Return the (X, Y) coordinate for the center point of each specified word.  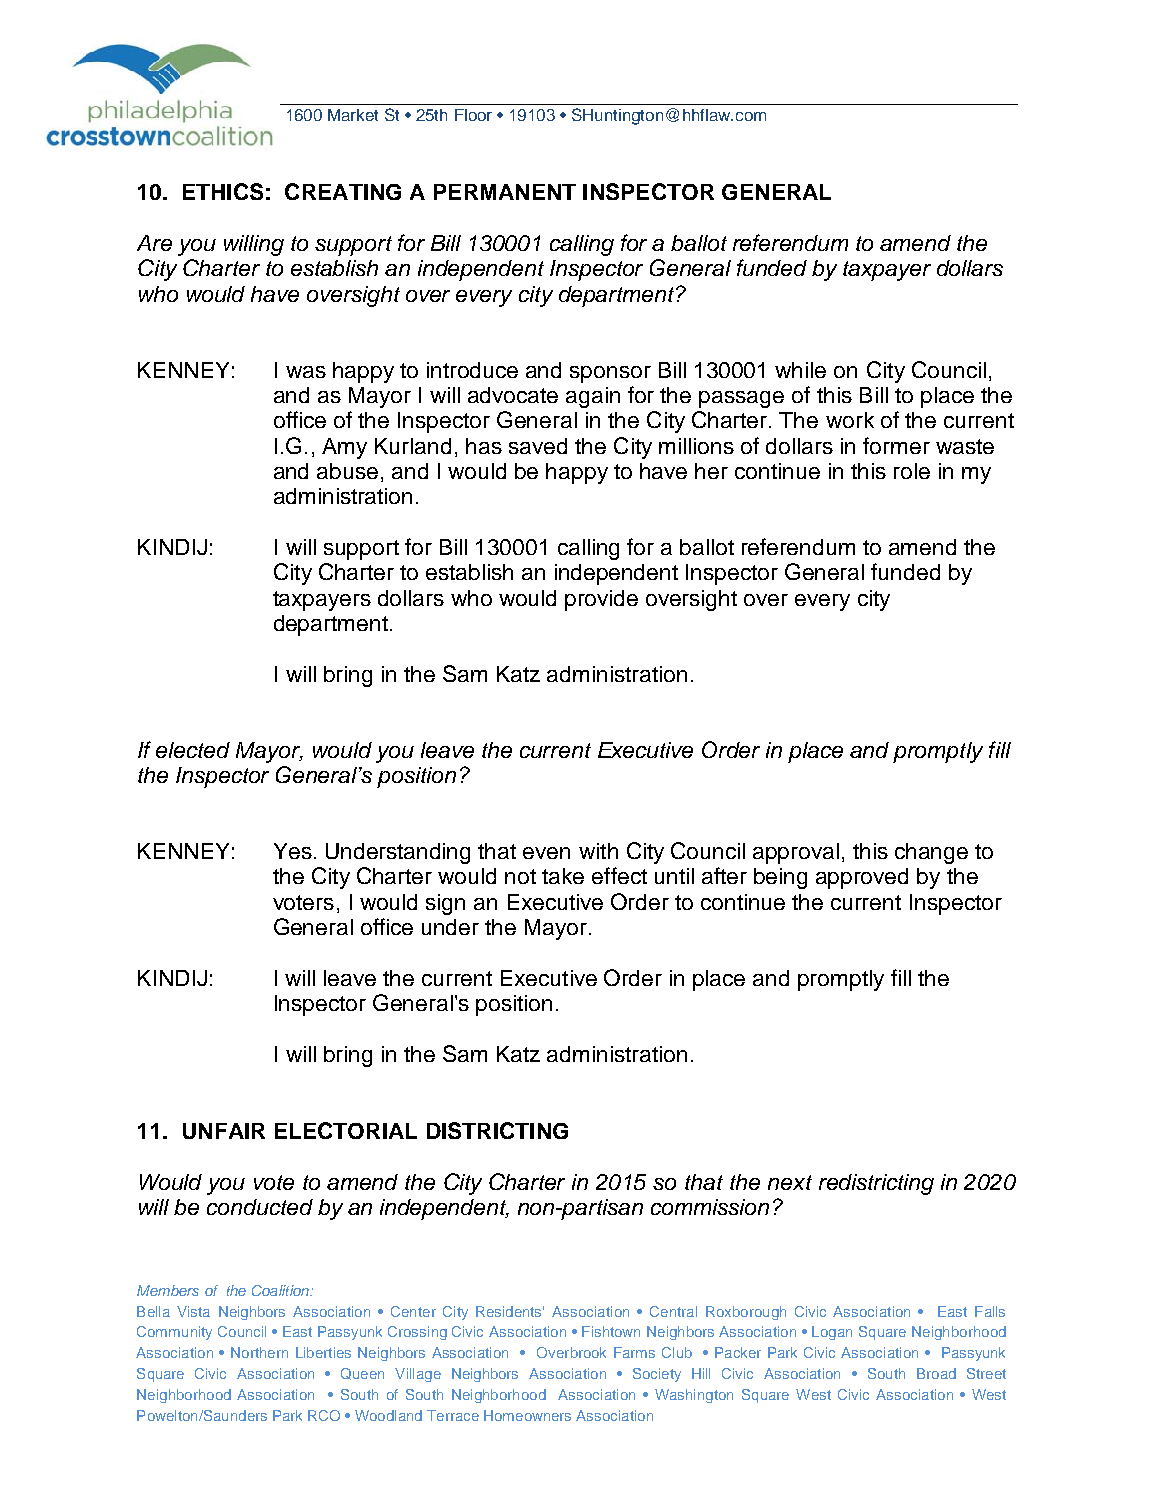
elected (193, 750)
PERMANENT (505, 192)
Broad (936, 1373)
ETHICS (223, 191)
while (800, 370)
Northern (259, 1352)
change (931, 853)
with (598, 851)
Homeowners (527, 1415)
